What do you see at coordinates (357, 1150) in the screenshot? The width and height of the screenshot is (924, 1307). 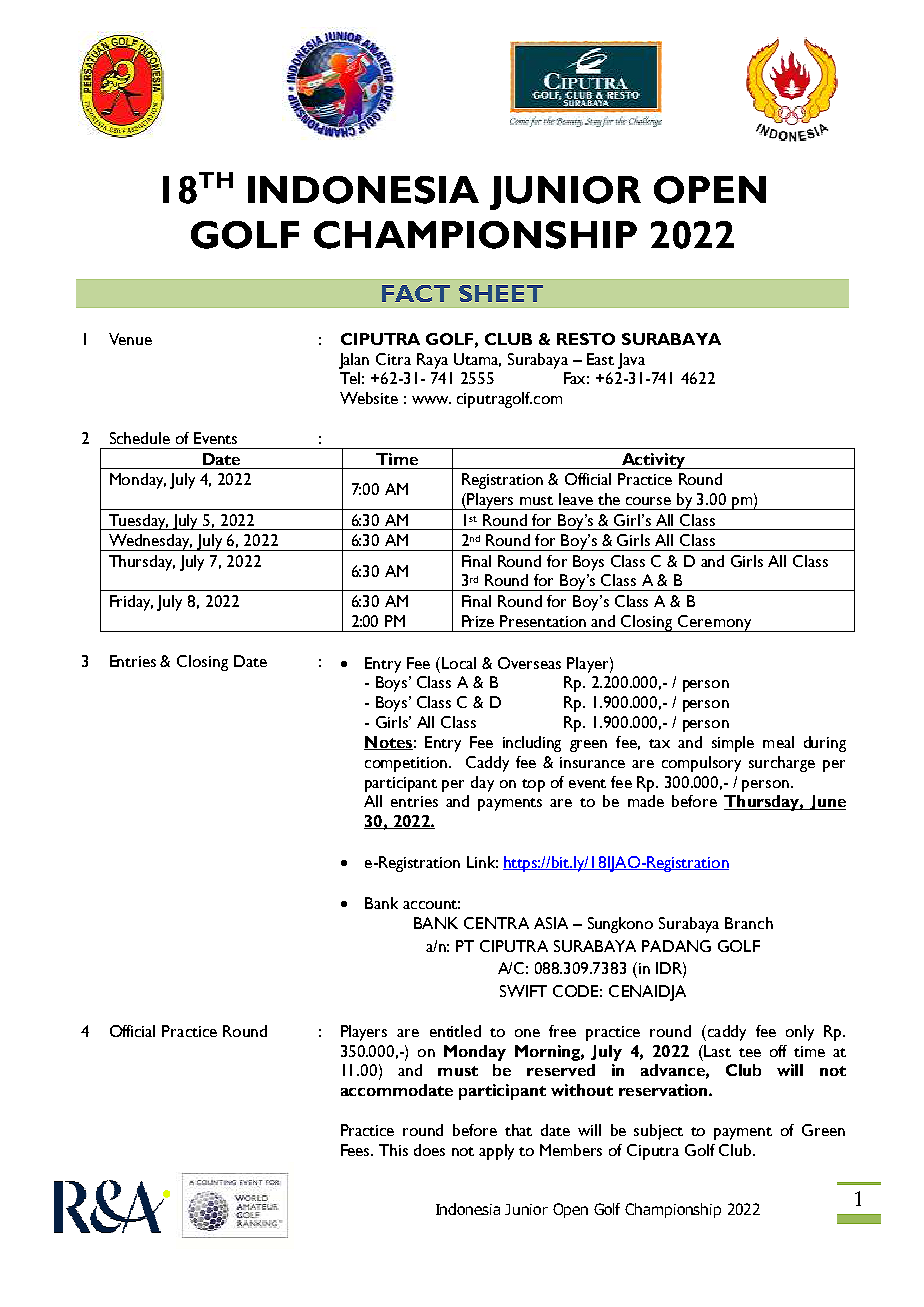 I see `Fees` at bounding box center [357, 1150].
